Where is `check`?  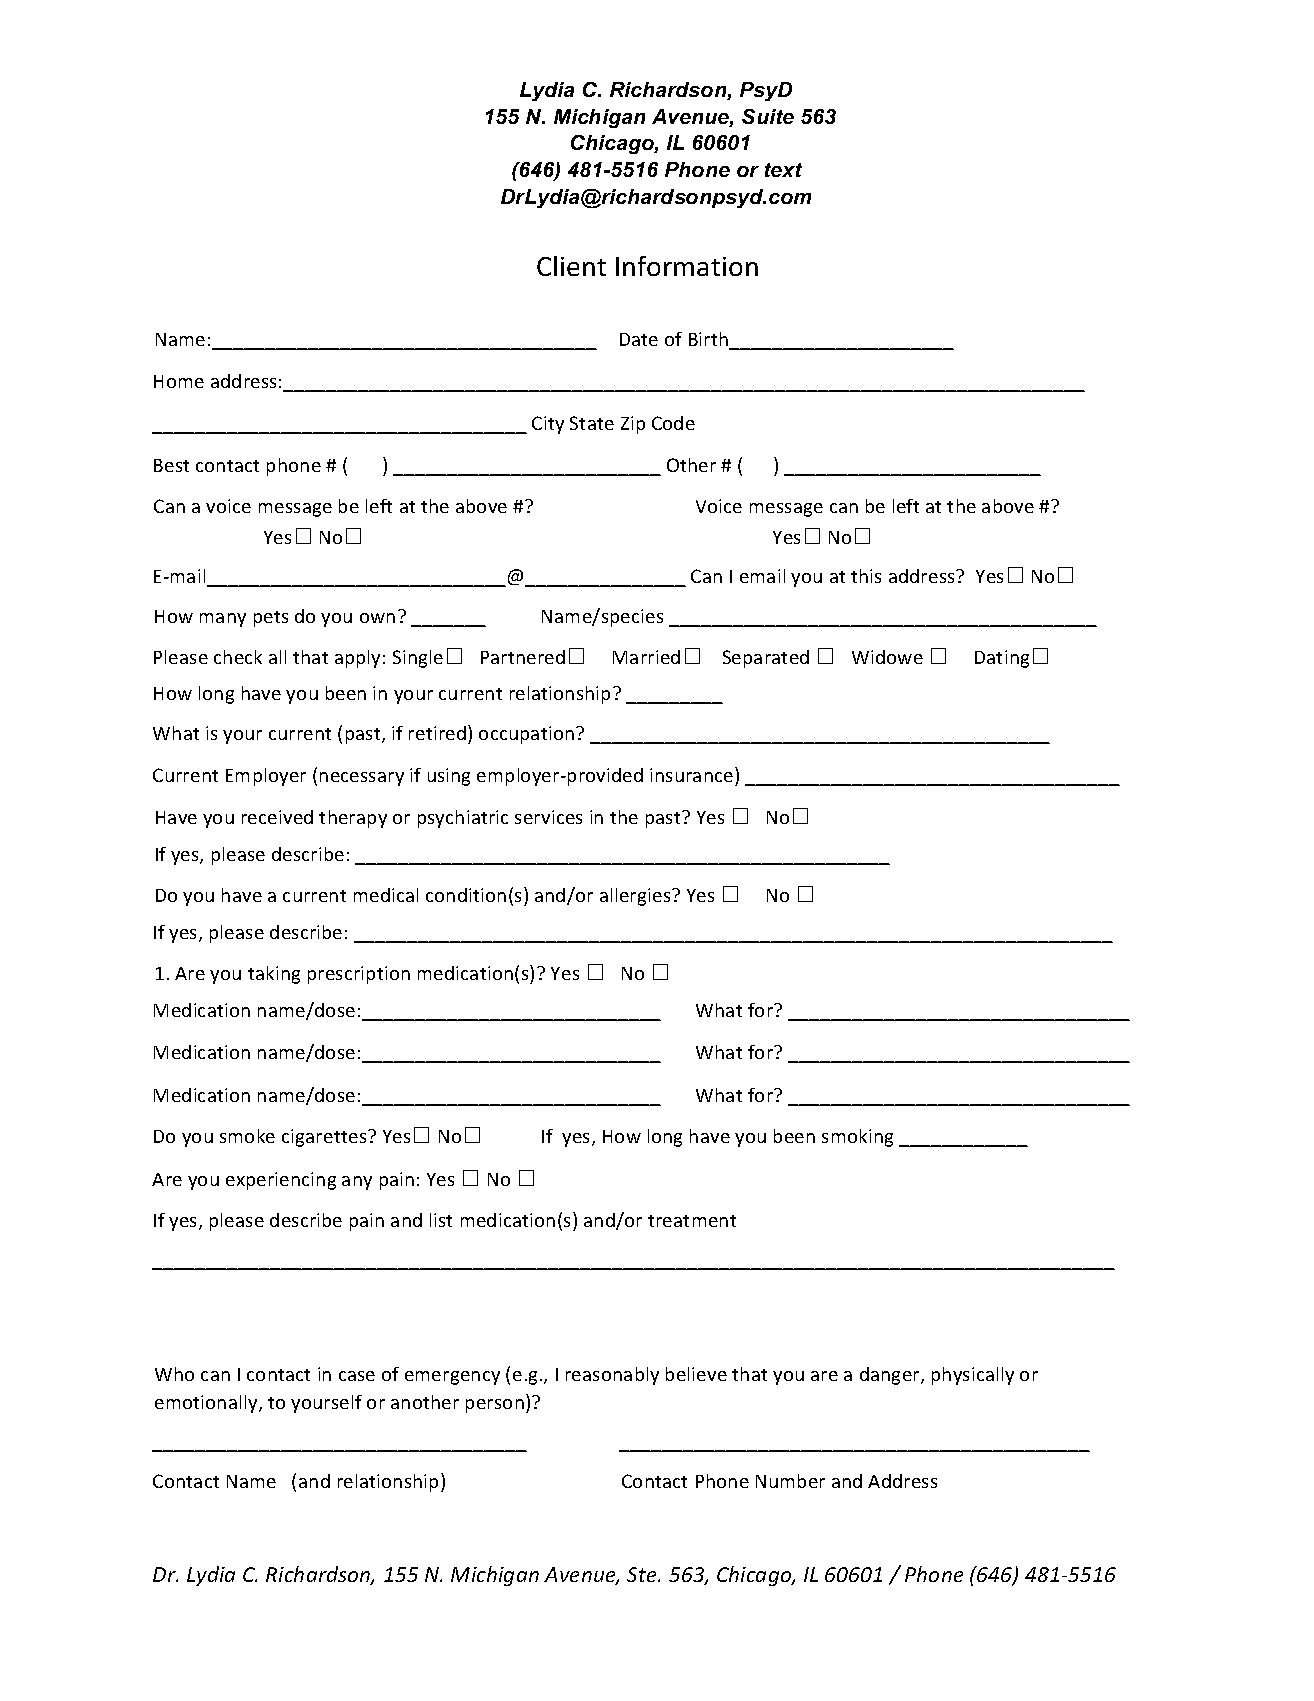
check is located at coordinates (238, 657).
